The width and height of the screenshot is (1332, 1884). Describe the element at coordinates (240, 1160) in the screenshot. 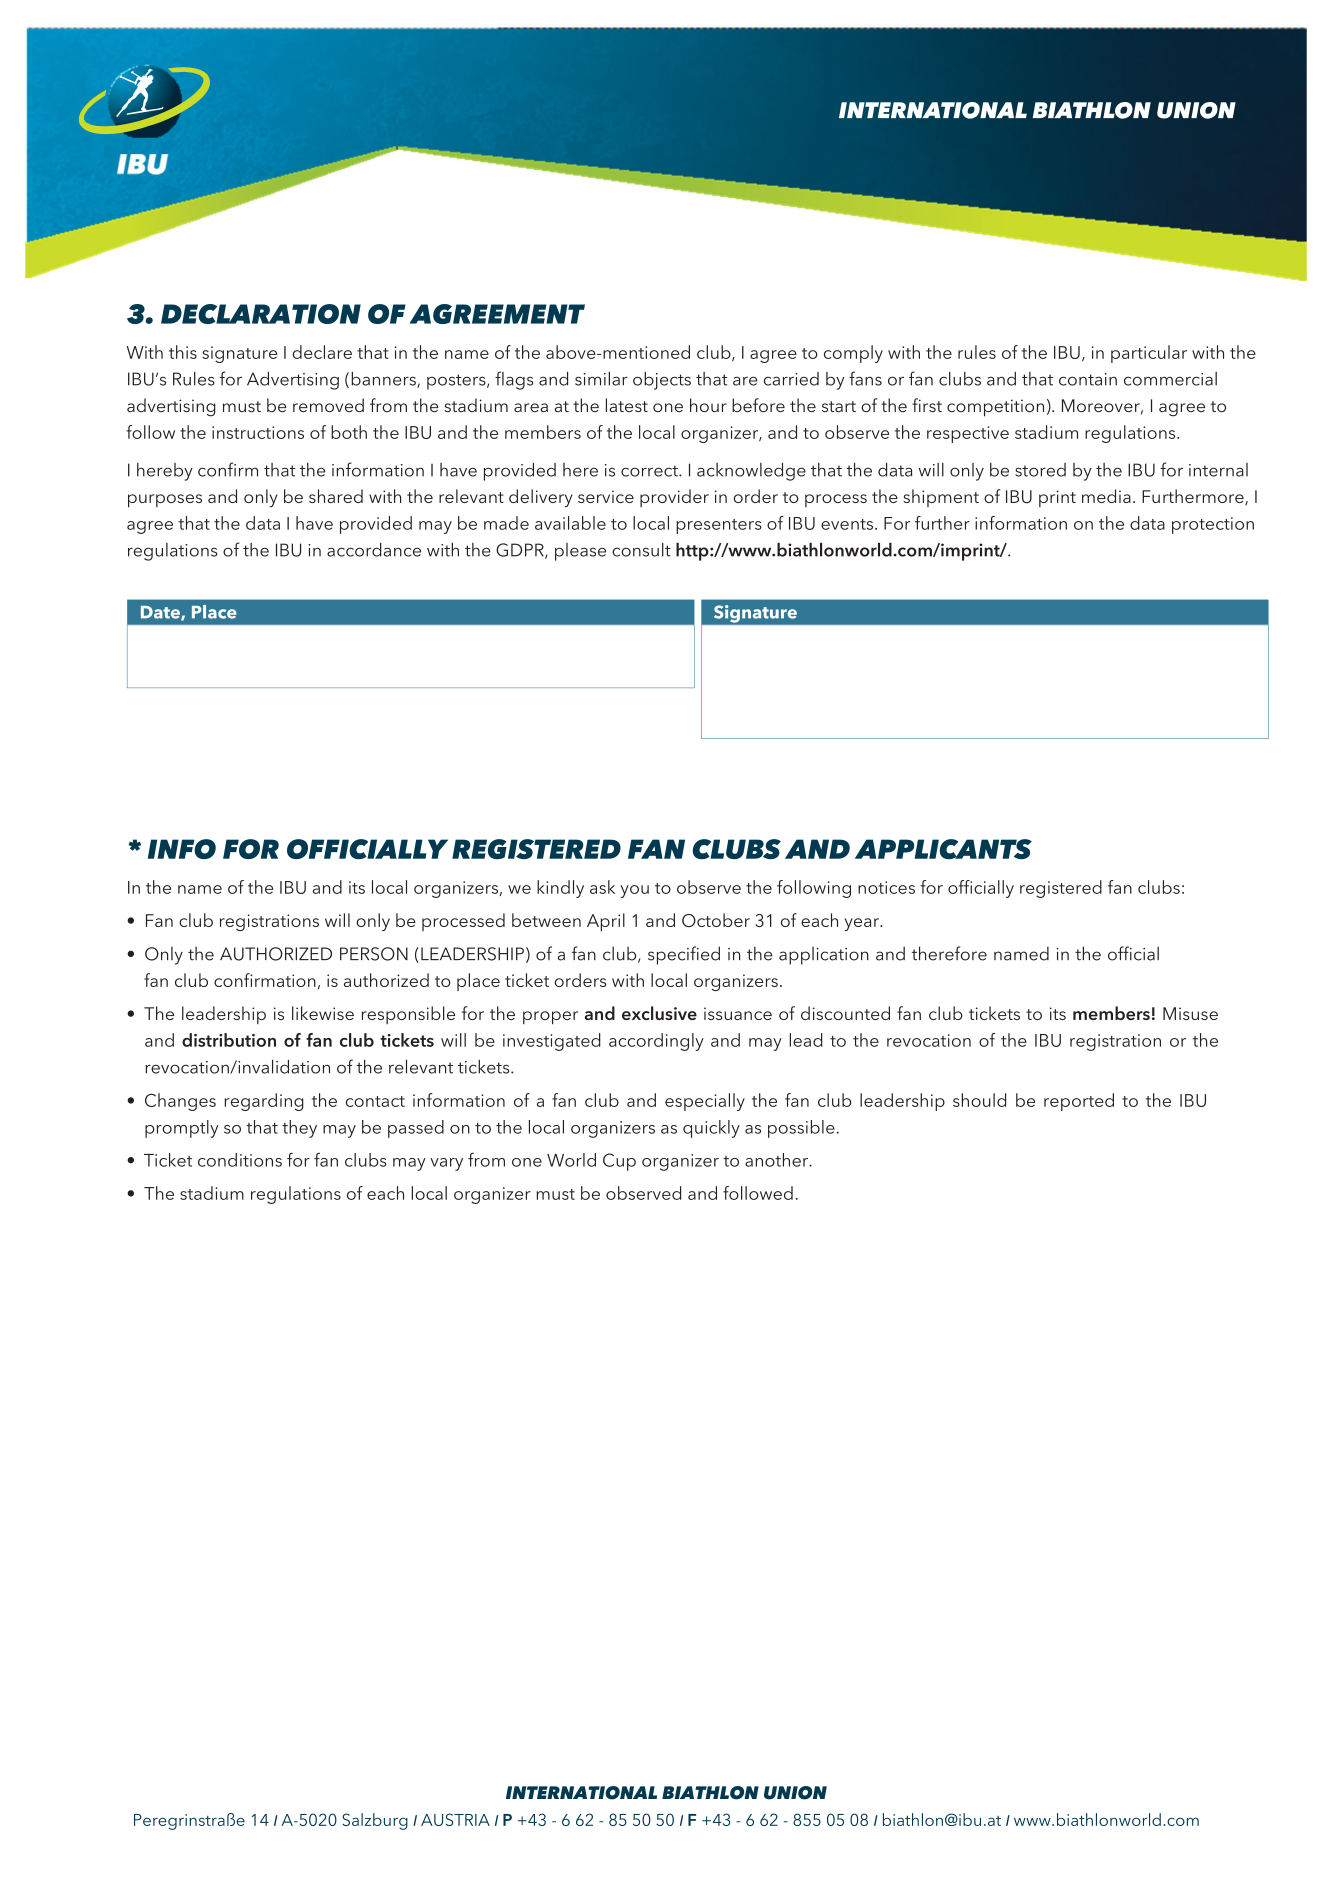

I see `conditions` at that location.
